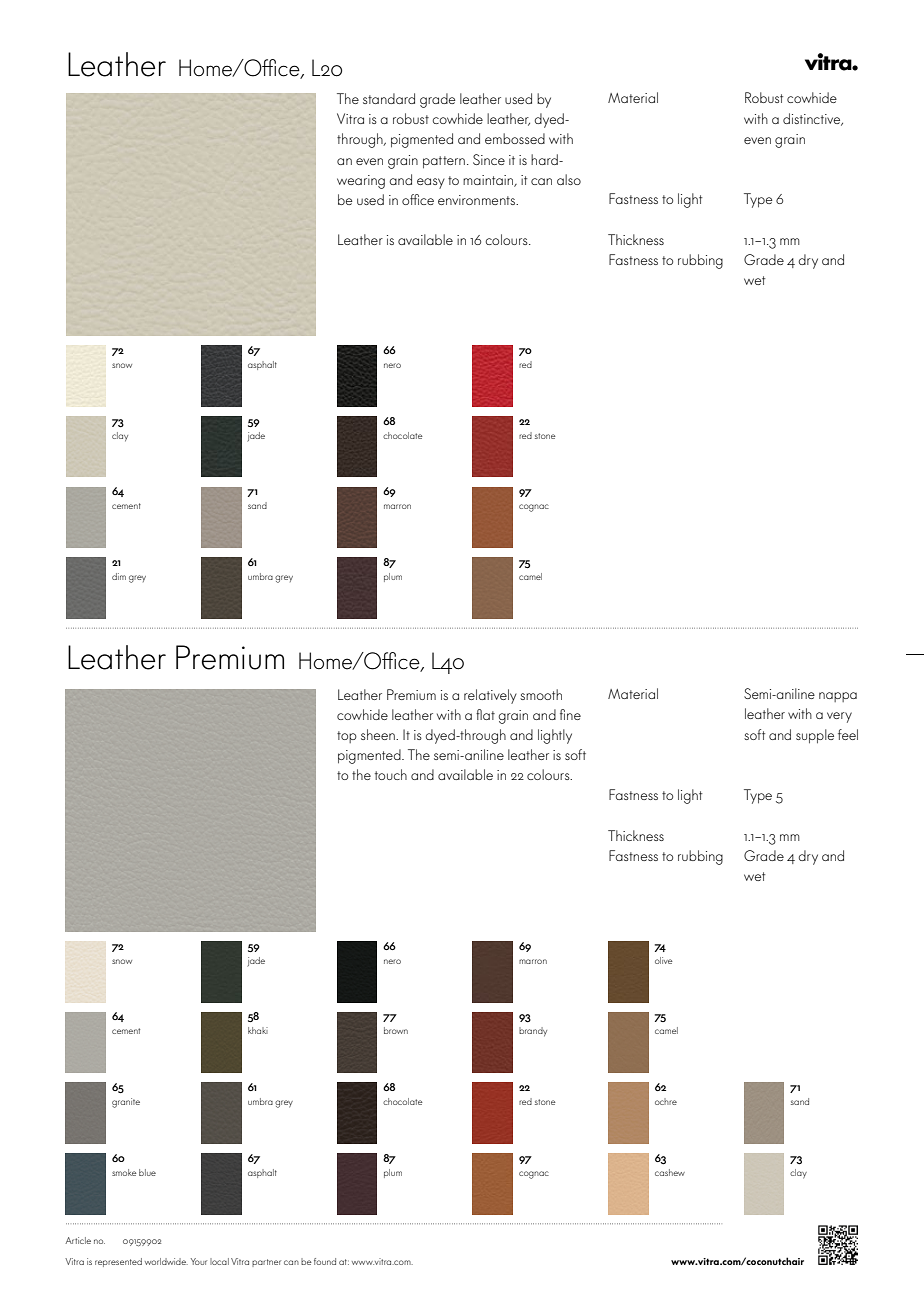 The image size is (924, 1308). Describe the element at coordinates (813, 119) in the screenshot. I see `distinctive` at that location.
